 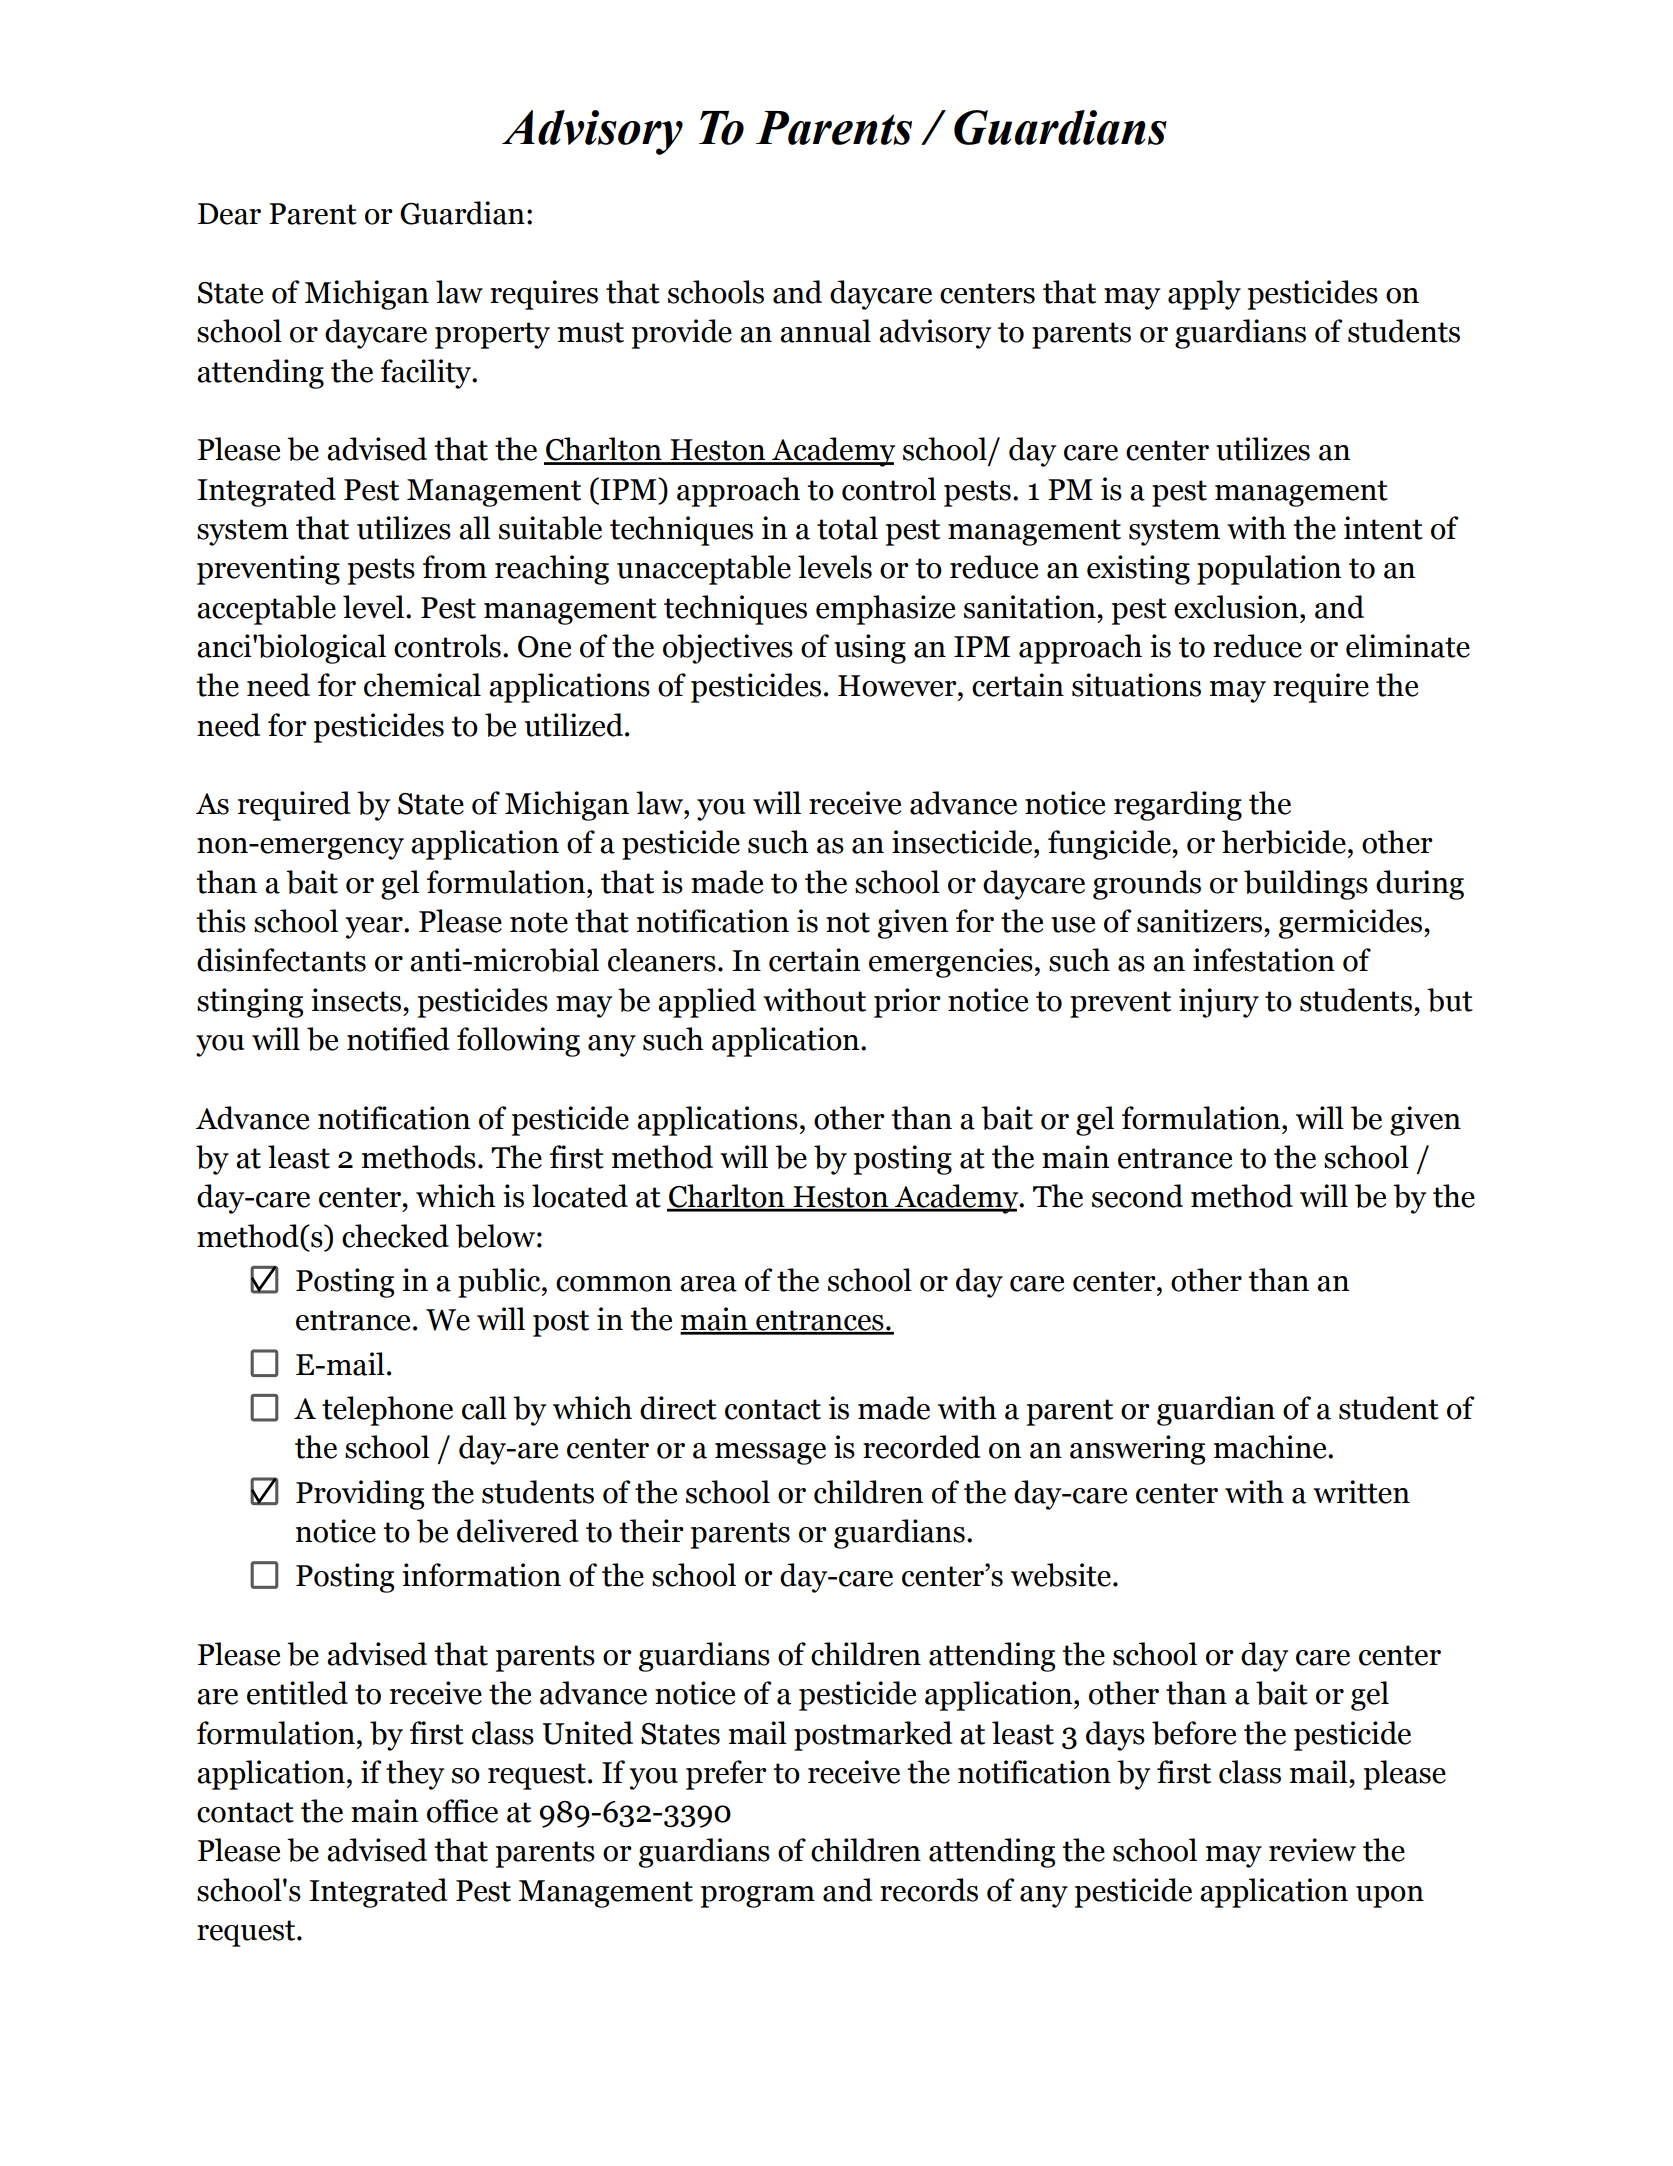 What do you see at coordinates (395, 1236) in the page?
I see `checked` at bounding box center [395, 1236].
